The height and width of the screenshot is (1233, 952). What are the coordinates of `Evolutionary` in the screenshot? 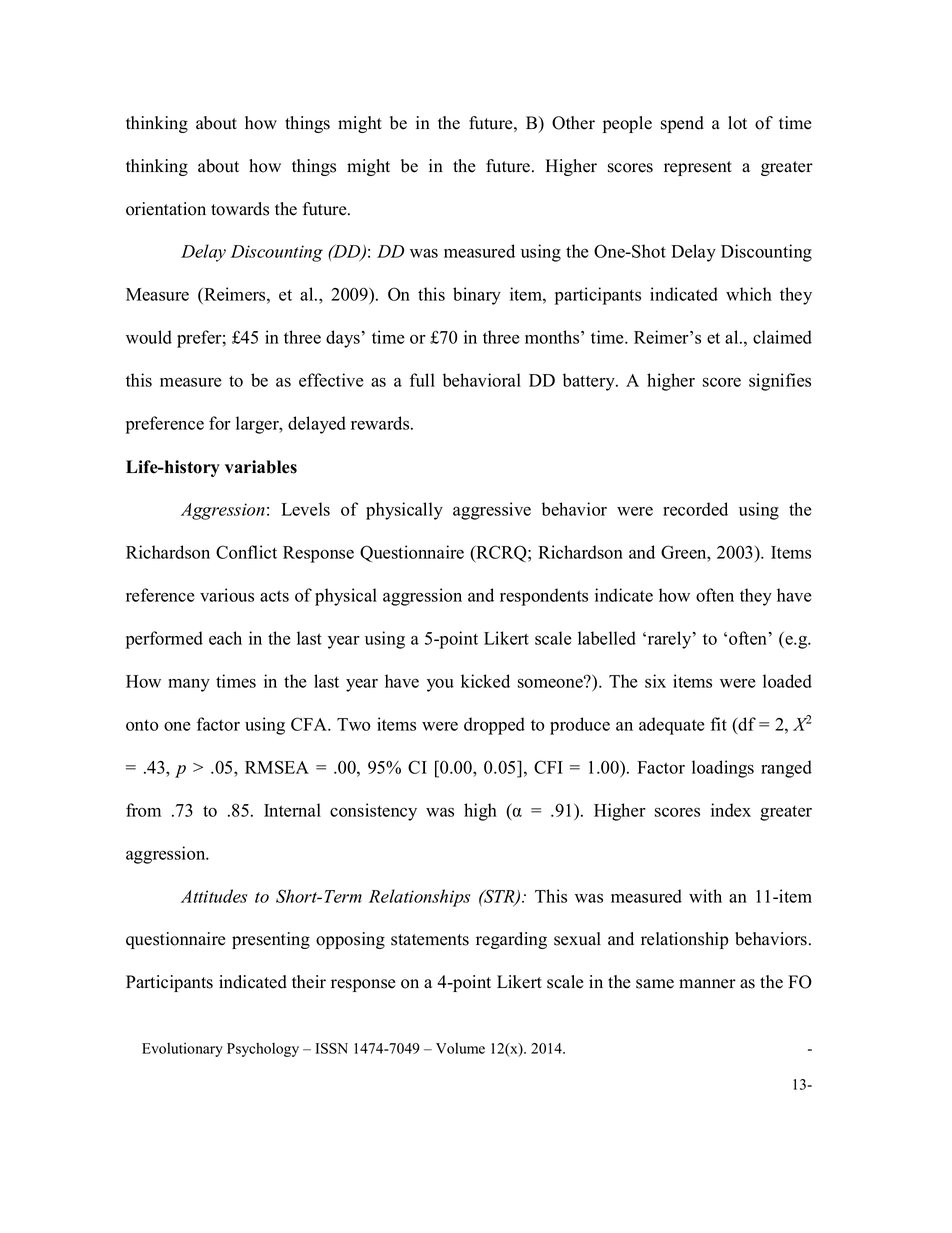 It's located at (182, 1050).
